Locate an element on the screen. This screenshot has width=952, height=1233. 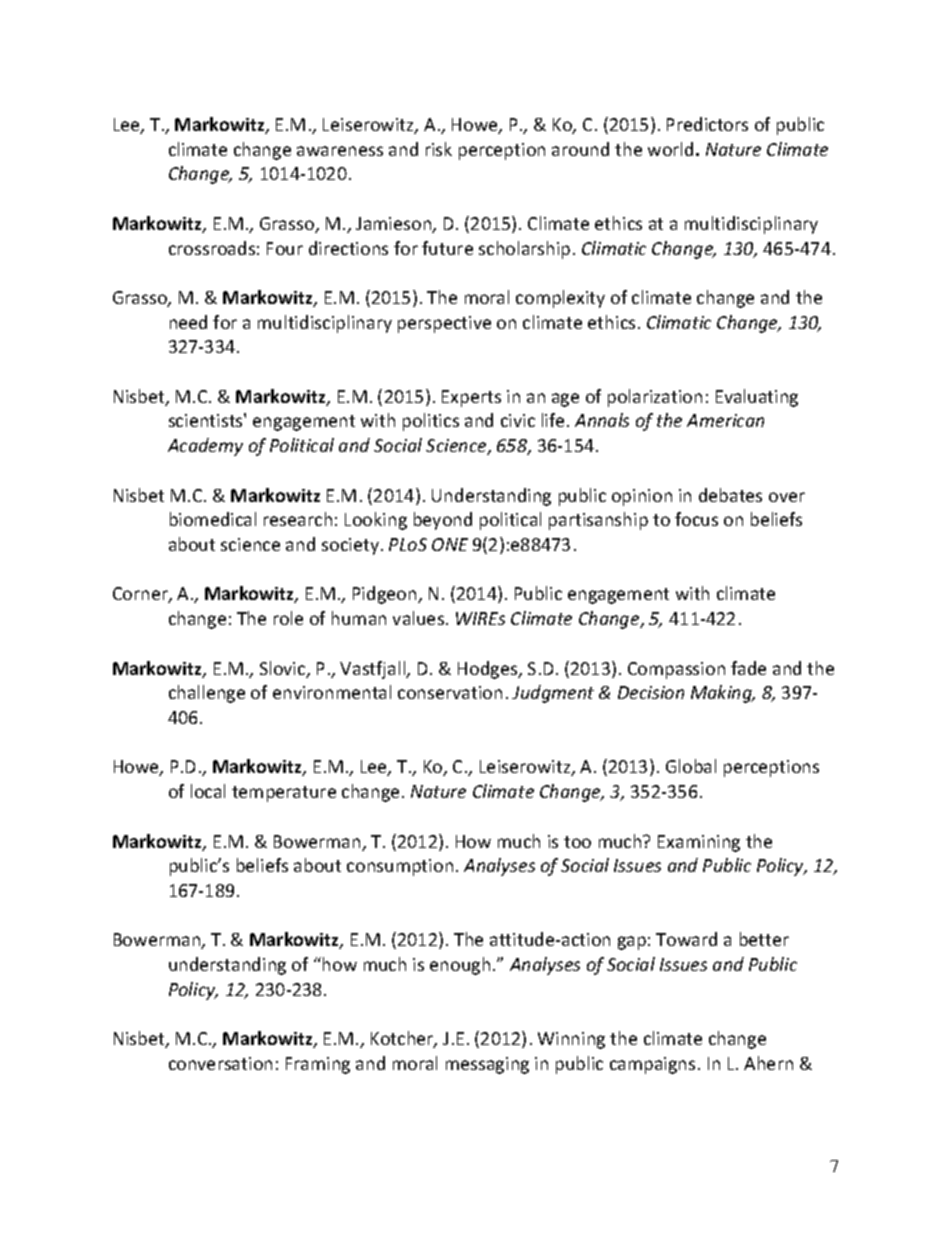
conservation is located at coordinates (450, 692).
